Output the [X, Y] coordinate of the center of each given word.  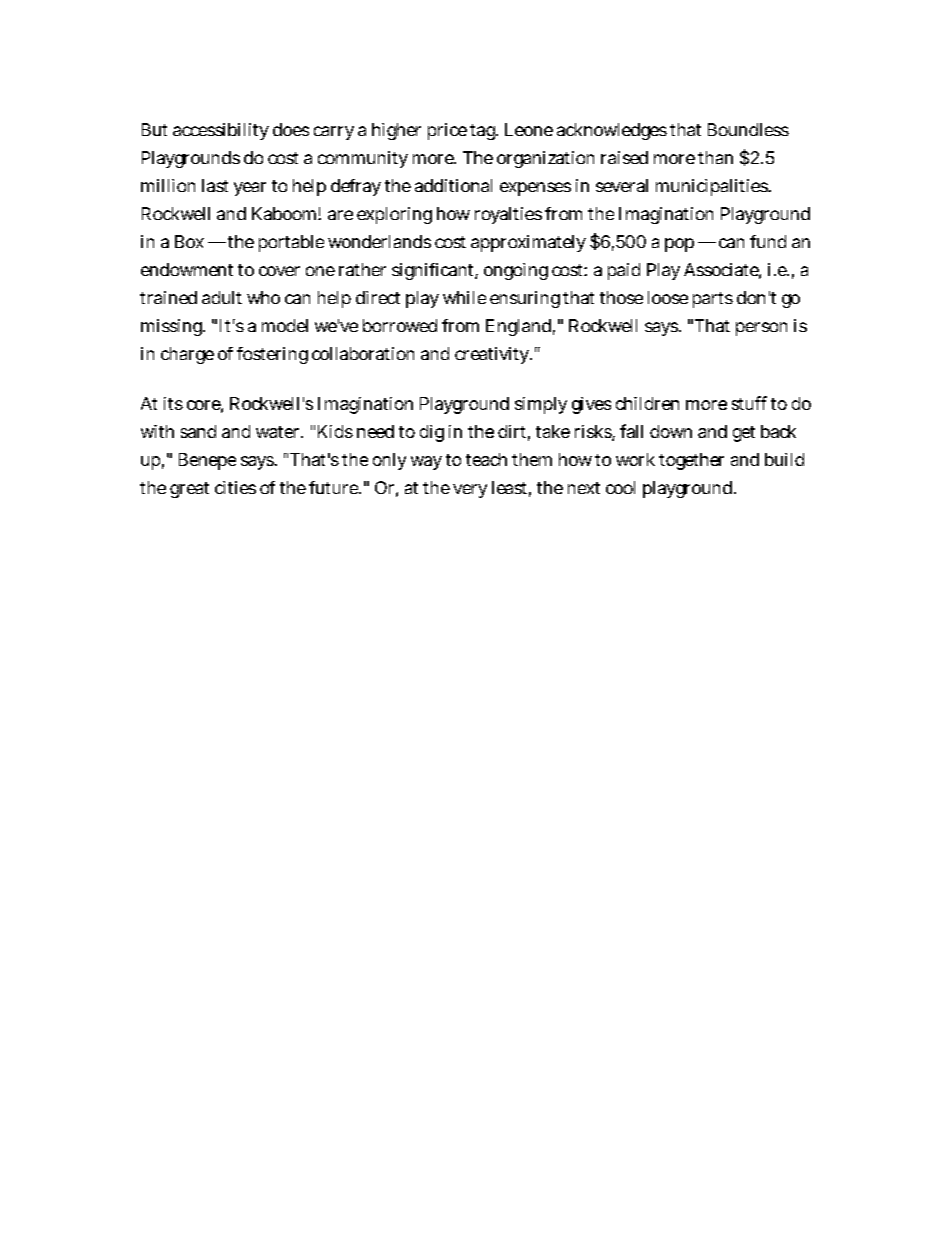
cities [235, 487]
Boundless [748, 129]
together [691, 461]
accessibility [221, 131]
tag [484, 132]
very [470, 491]
